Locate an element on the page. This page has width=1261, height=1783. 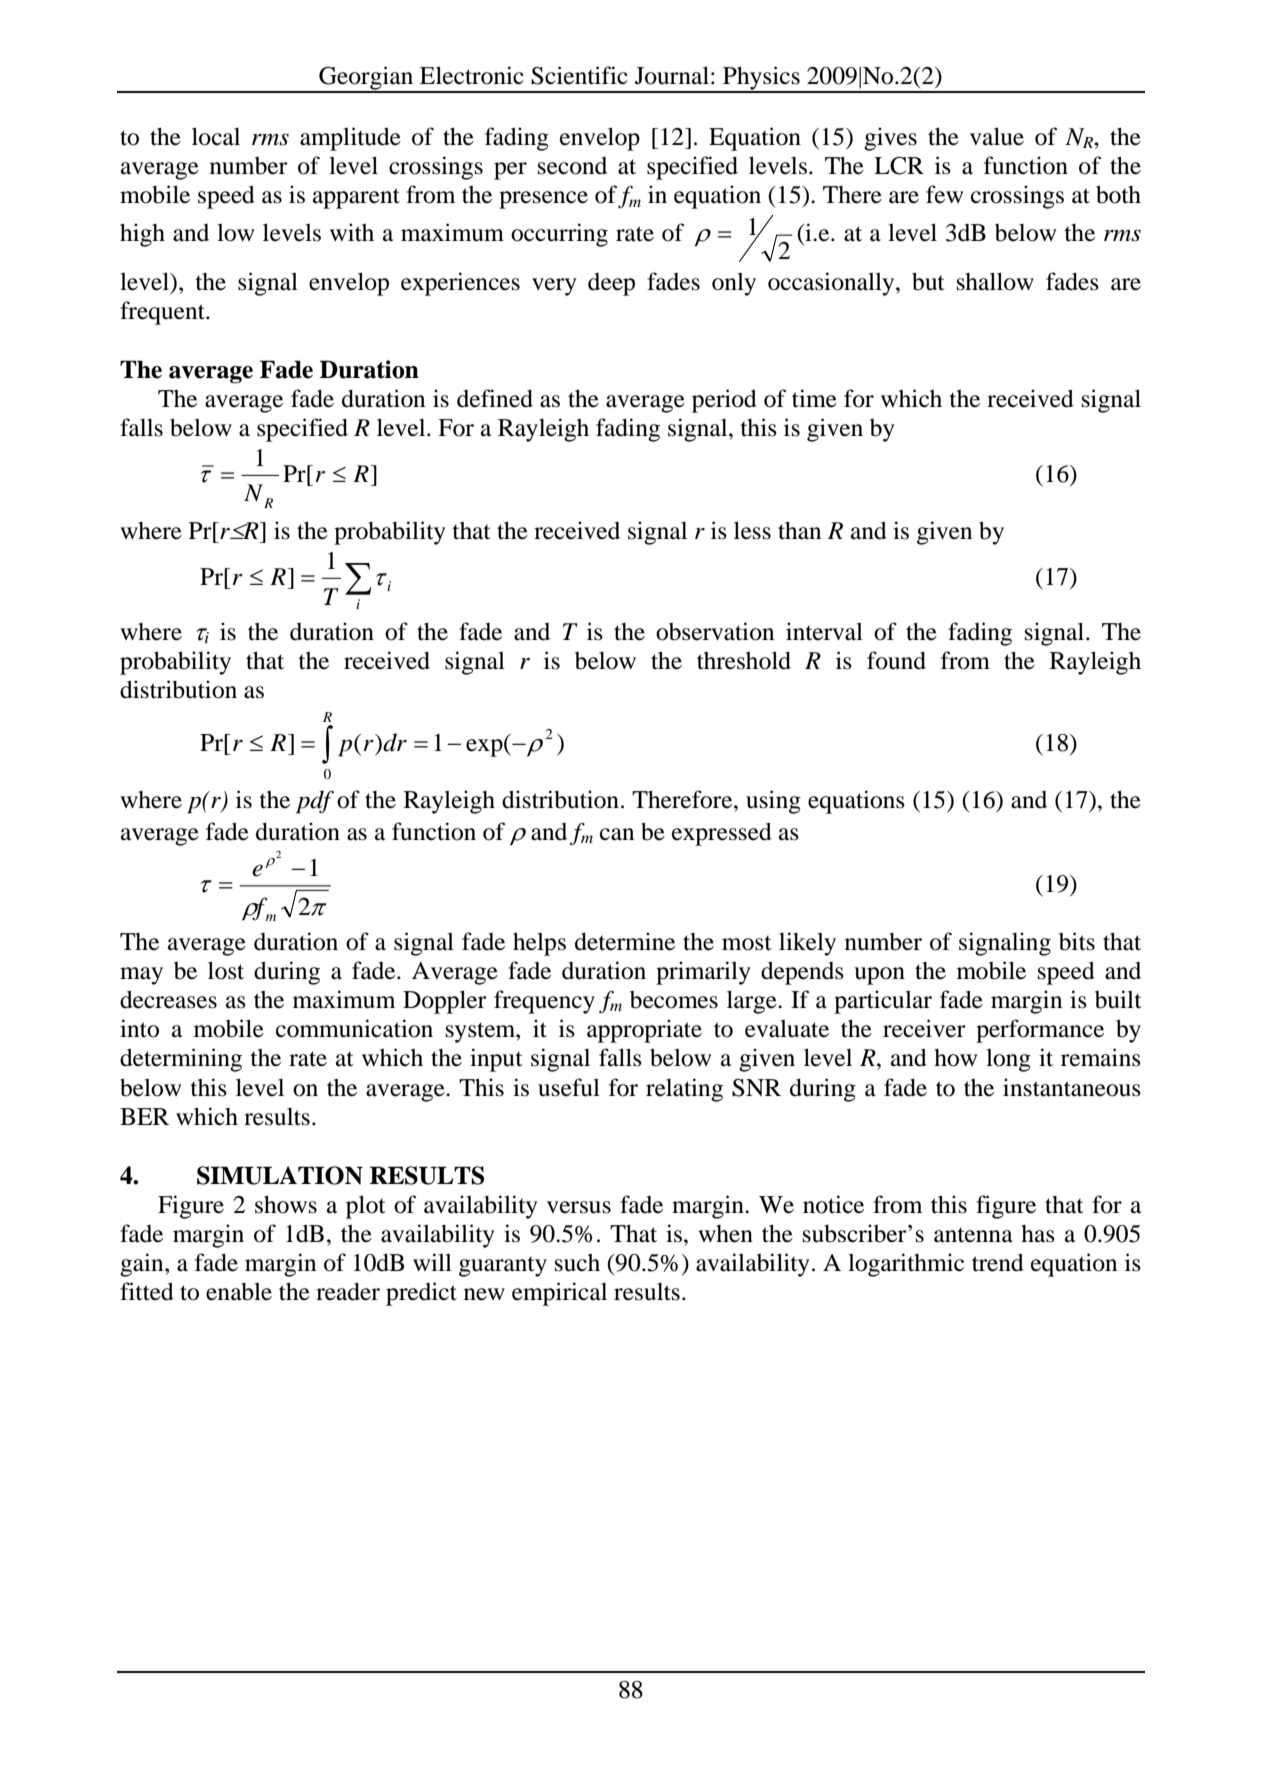
enable is located at coordinates (239, 1292).
